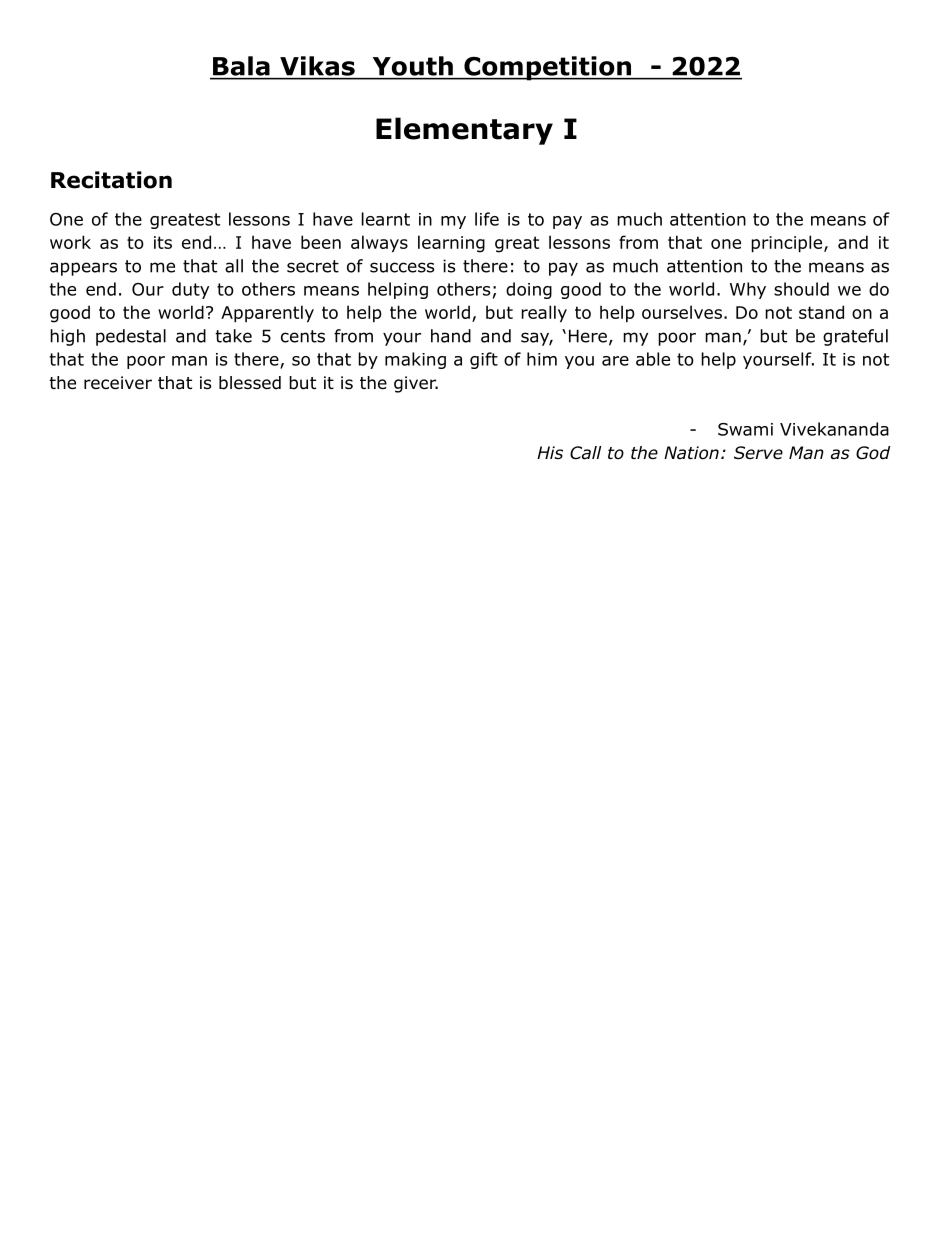 This document has width=952, height=1233. Describe the element at coordinates (111, 180) in the document. I see `Recitation` at that location.
